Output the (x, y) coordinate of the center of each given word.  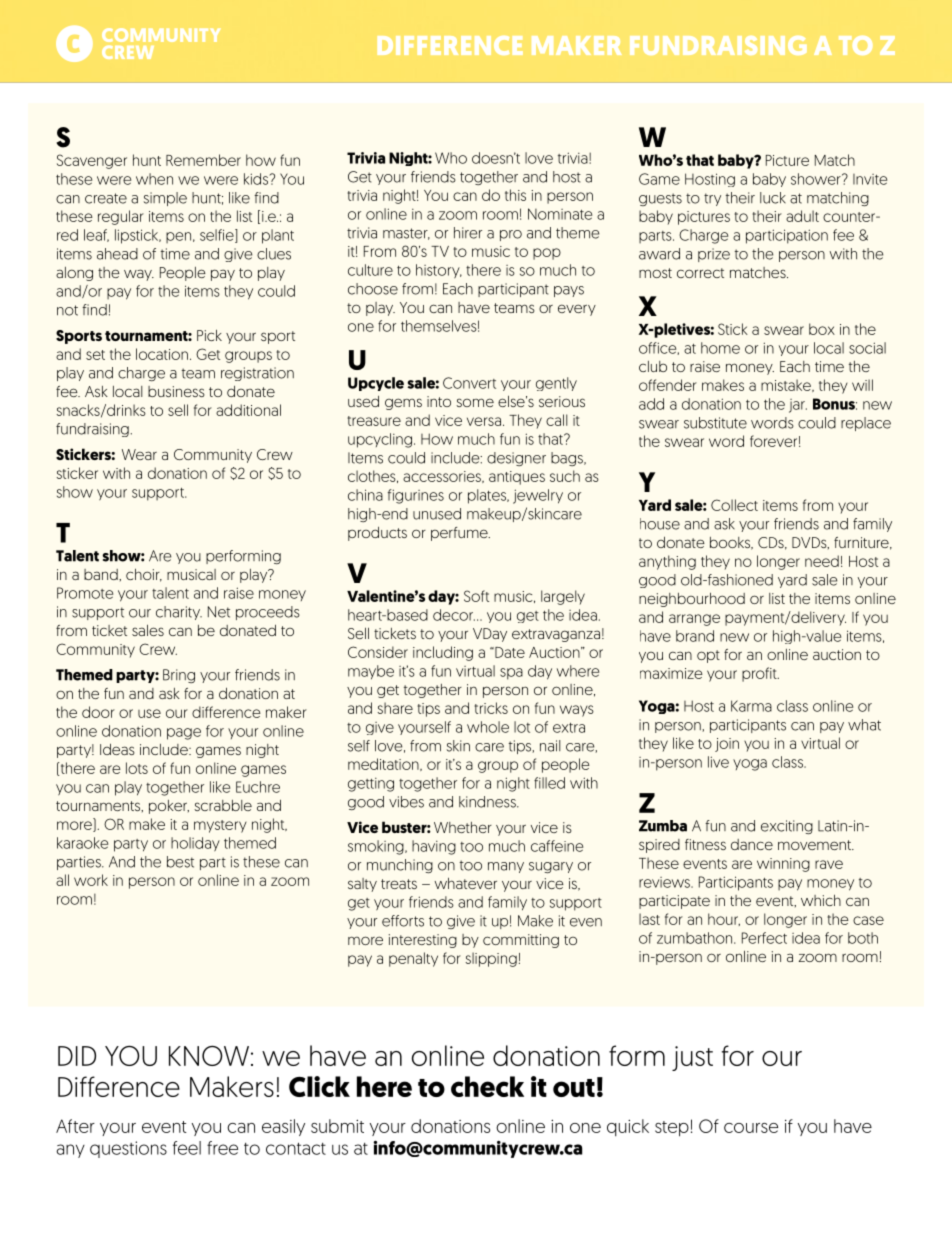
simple (165, 199)
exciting (787, 827)
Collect (734, 505)
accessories (443, 477)
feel (187, 1148)
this (515, 195)
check (487, 1086)
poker (169, 807)
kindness (488, 802)
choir (144, 575)
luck (773, 198)
